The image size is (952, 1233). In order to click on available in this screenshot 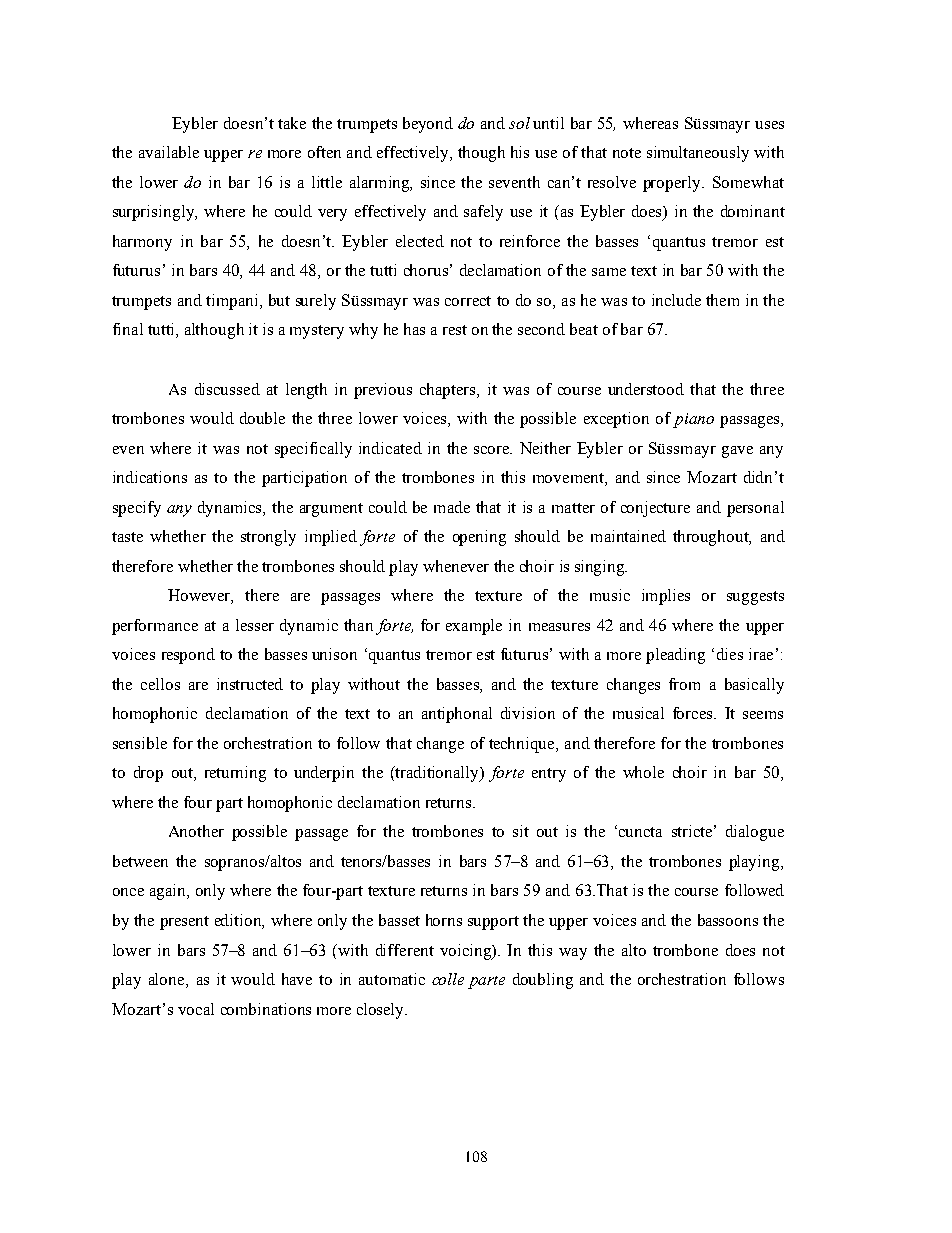, I will do `click(169, 152)`.
